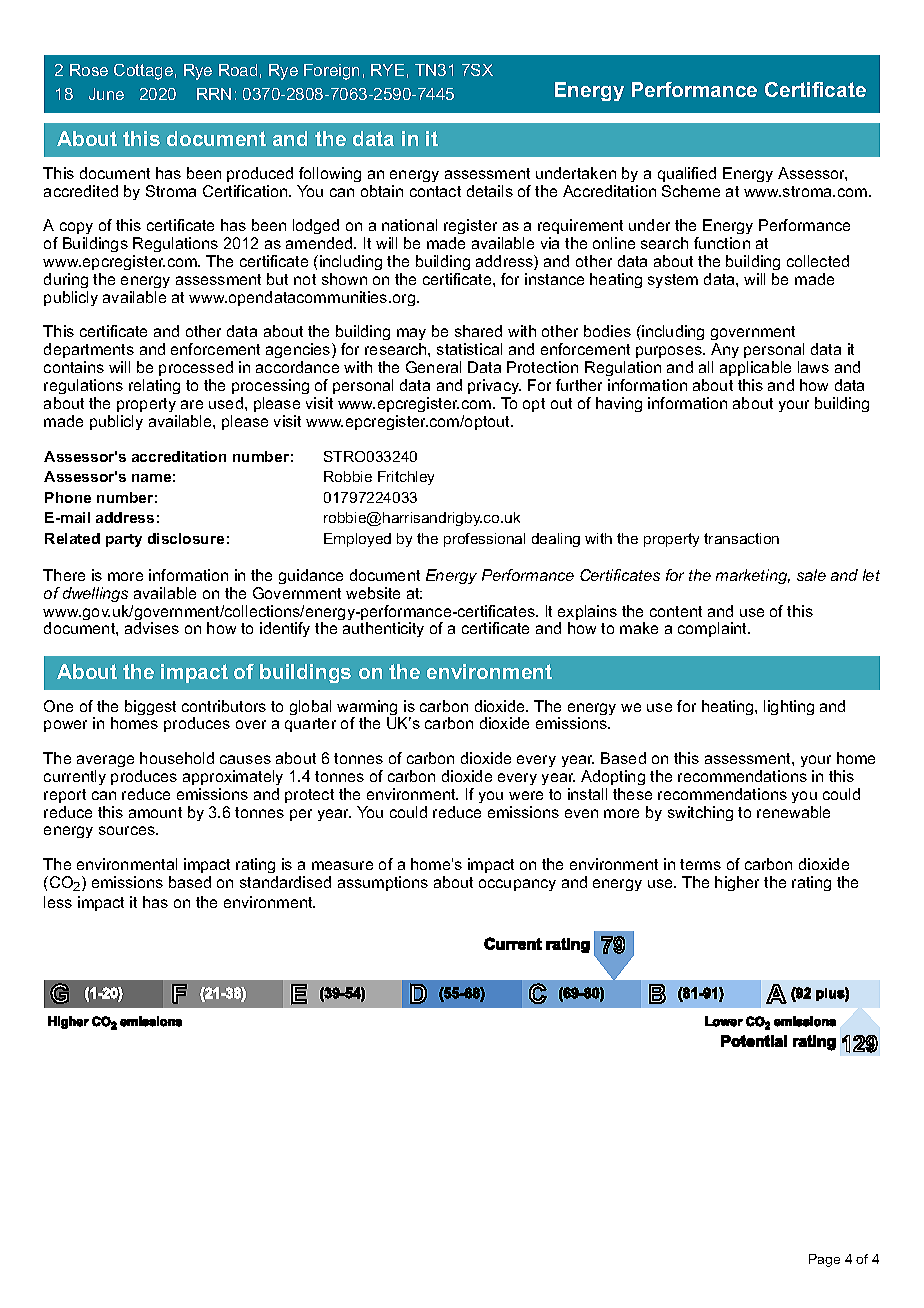  Describe the element at coordinates (383, 629) in the page. I see `authenticity` at that location.
